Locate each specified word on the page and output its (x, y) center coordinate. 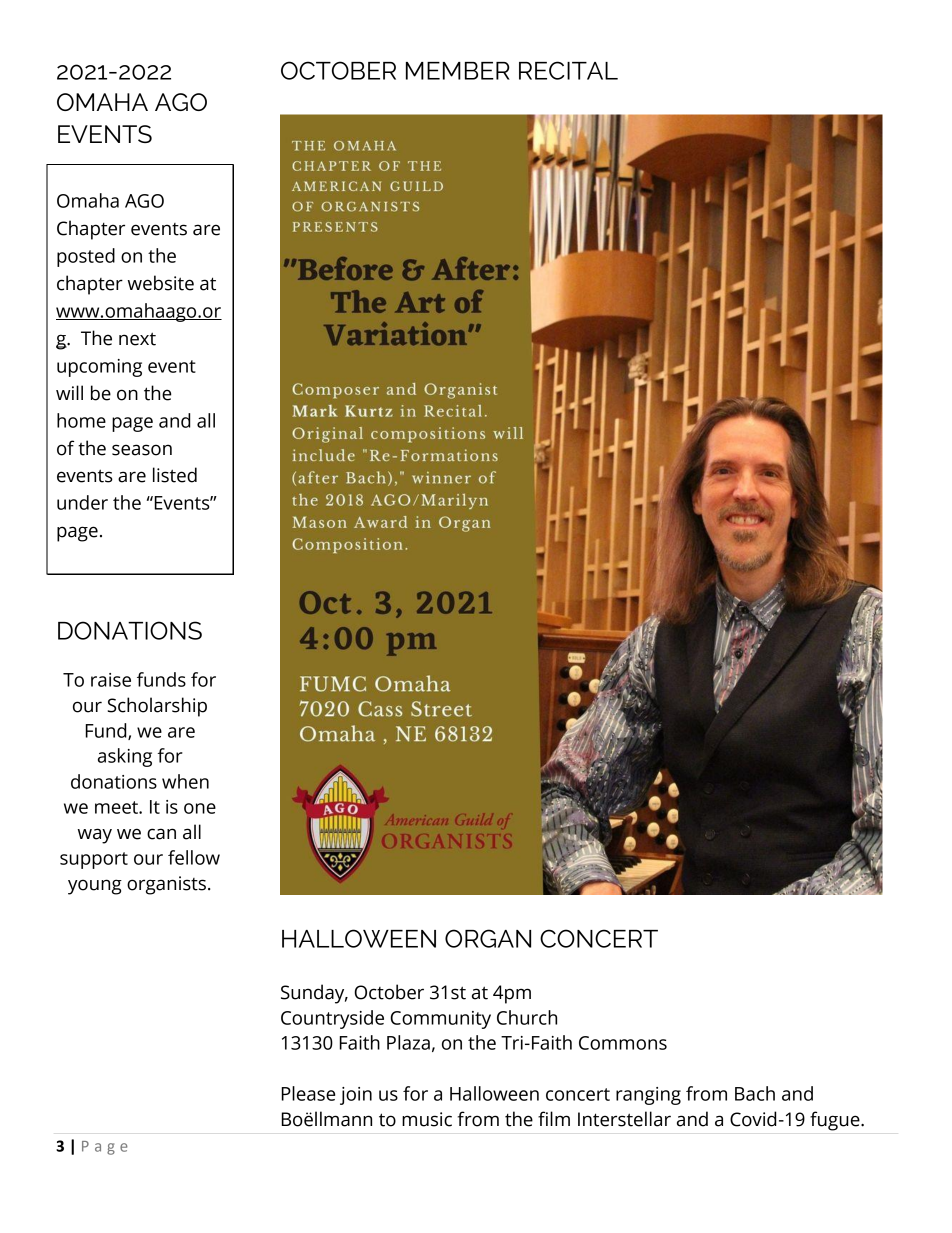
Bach (755, 1093)
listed (175, 475)
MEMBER (458, 71)
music (427, 1119)
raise (111, 680)
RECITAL (568, 70)
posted (86, 257)
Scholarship (157, 707)
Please (308, 1093)
